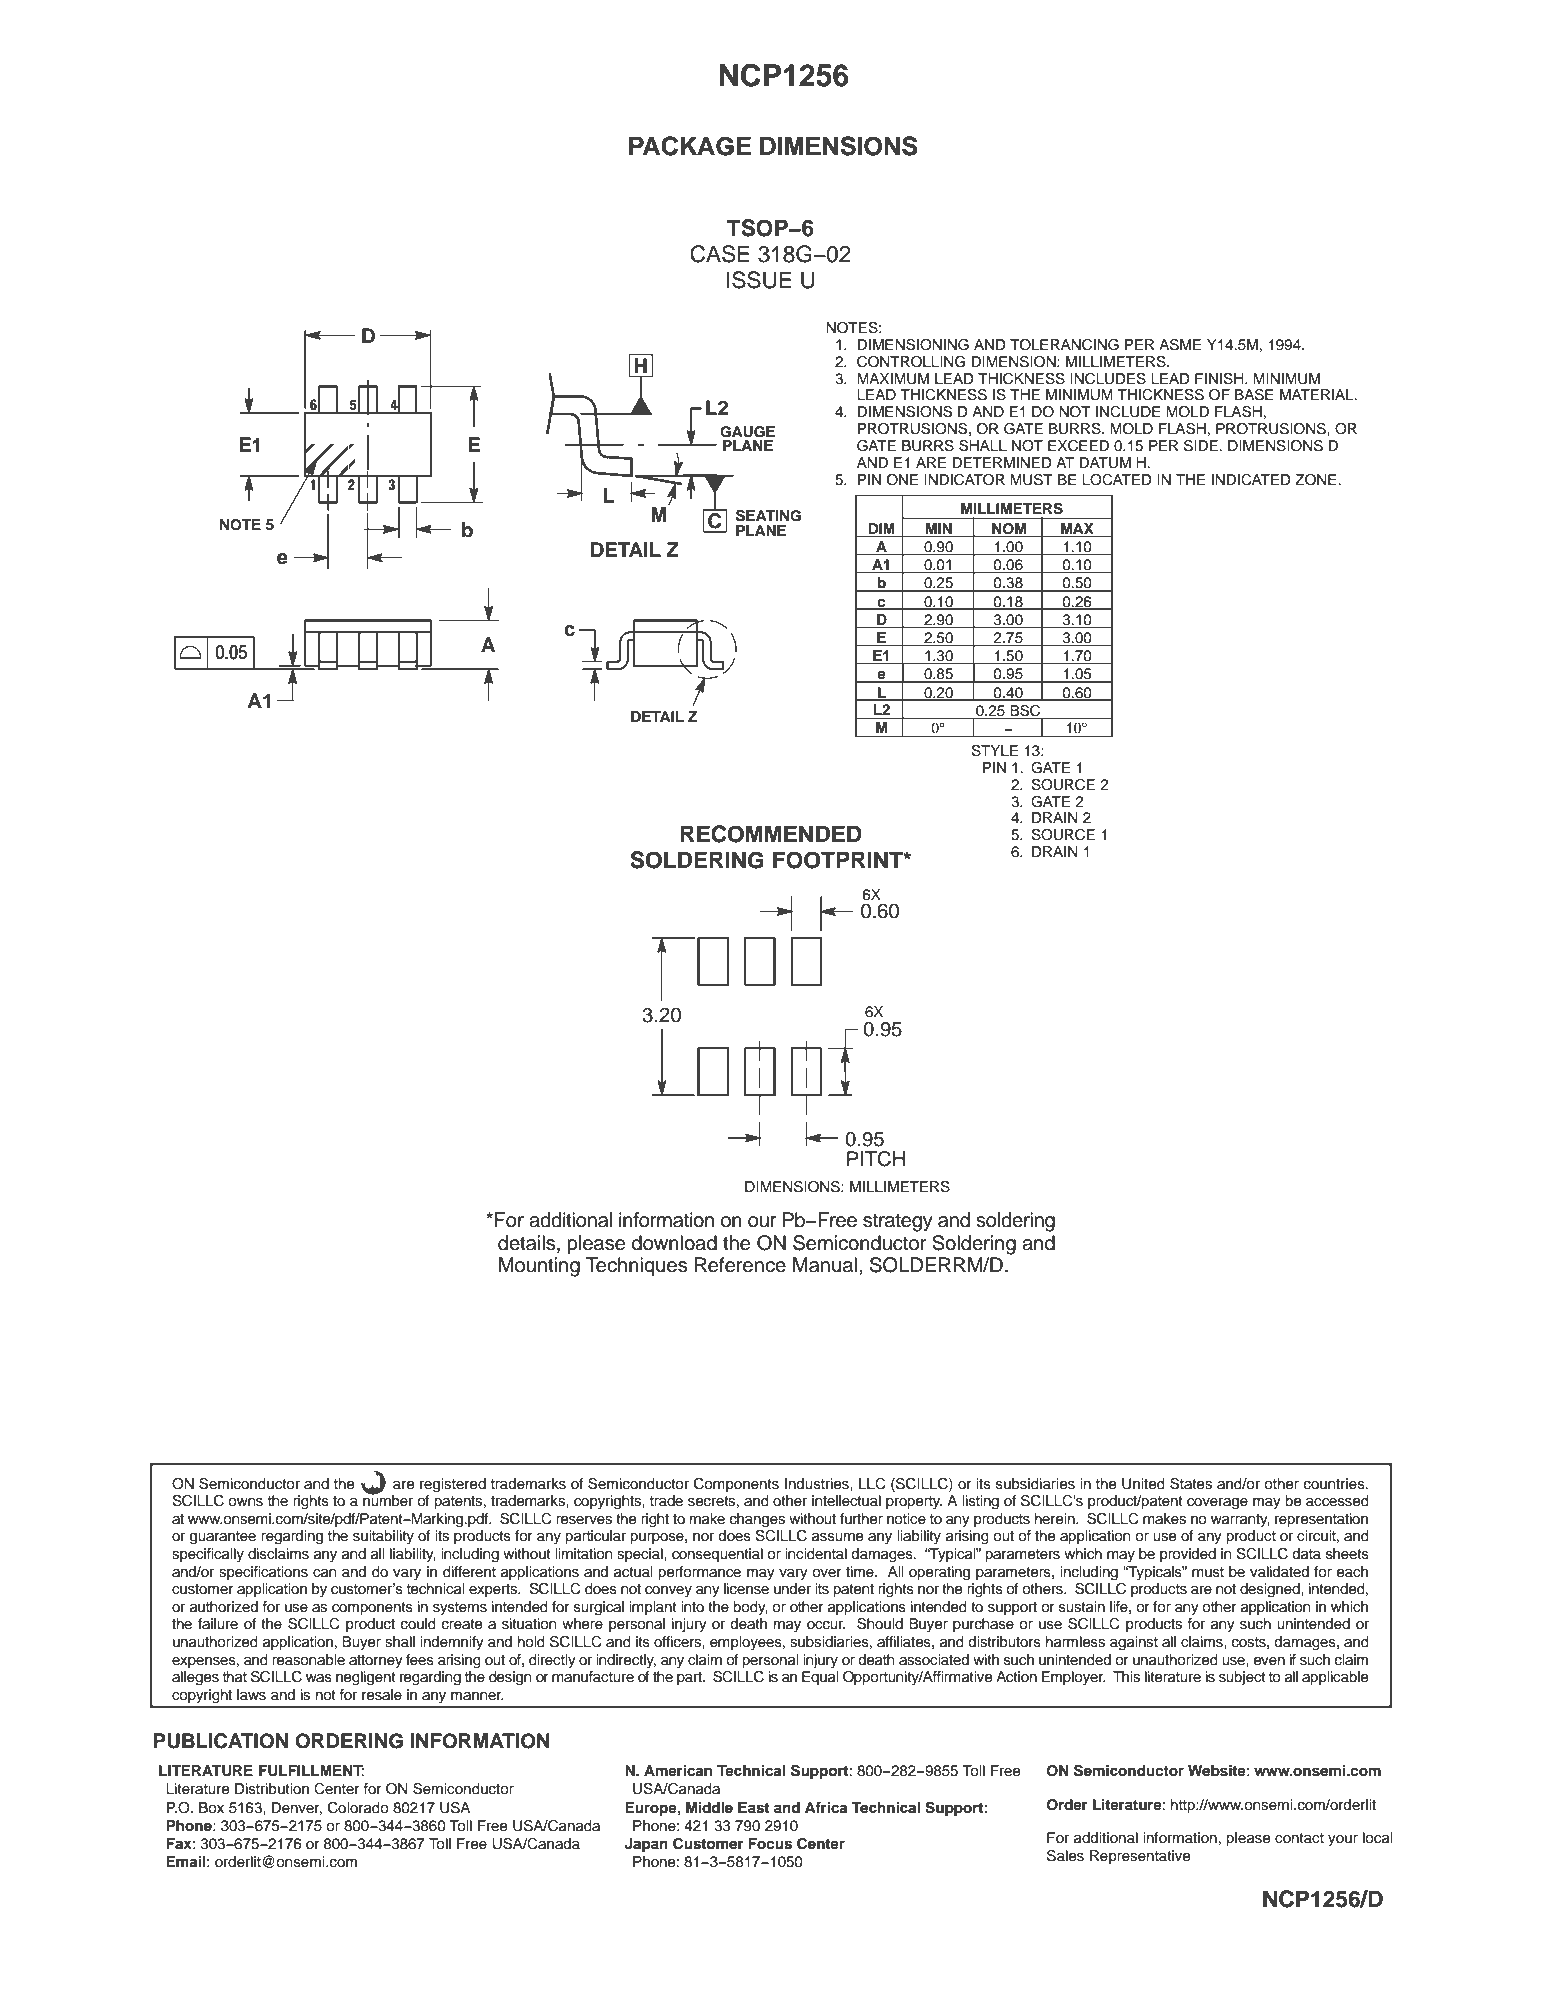  What do you see at coordinates (358, 1808) in the screenshot?
I see `Colorado` at bounding box center [358, 1808].
